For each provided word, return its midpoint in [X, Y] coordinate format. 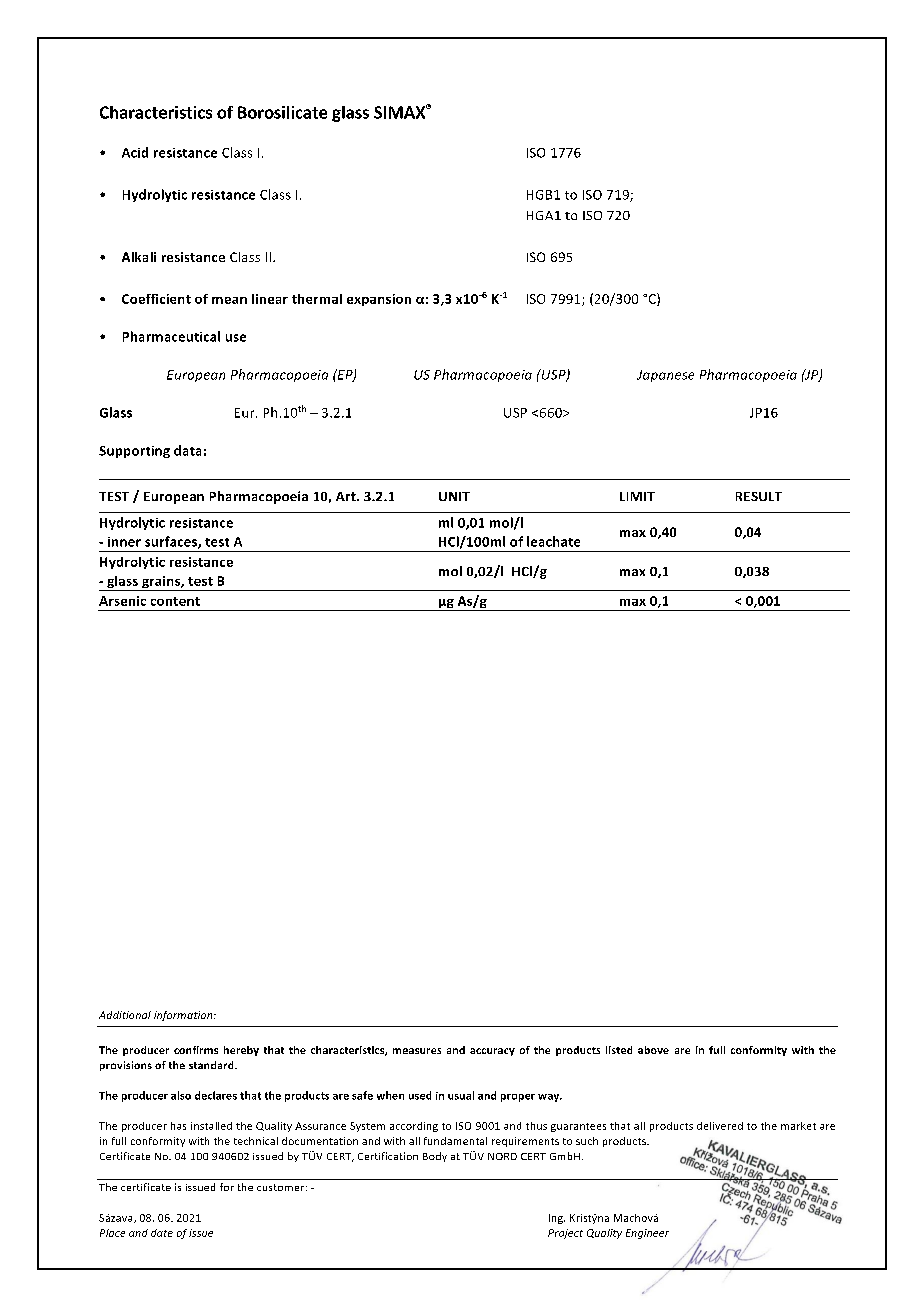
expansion [379, 300]
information [184, 1016]
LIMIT [637, 496]
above [653, 1050]
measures [417, 1051]
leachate [553, 541]
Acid [135, 152]
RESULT [759, 496]
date [162, 1233]
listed [619, 1050]
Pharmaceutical [171, 336]
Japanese [665, 376]
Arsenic [122, 601]
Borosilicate [282, 112]
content [175, 601]
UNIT [454, 496]
